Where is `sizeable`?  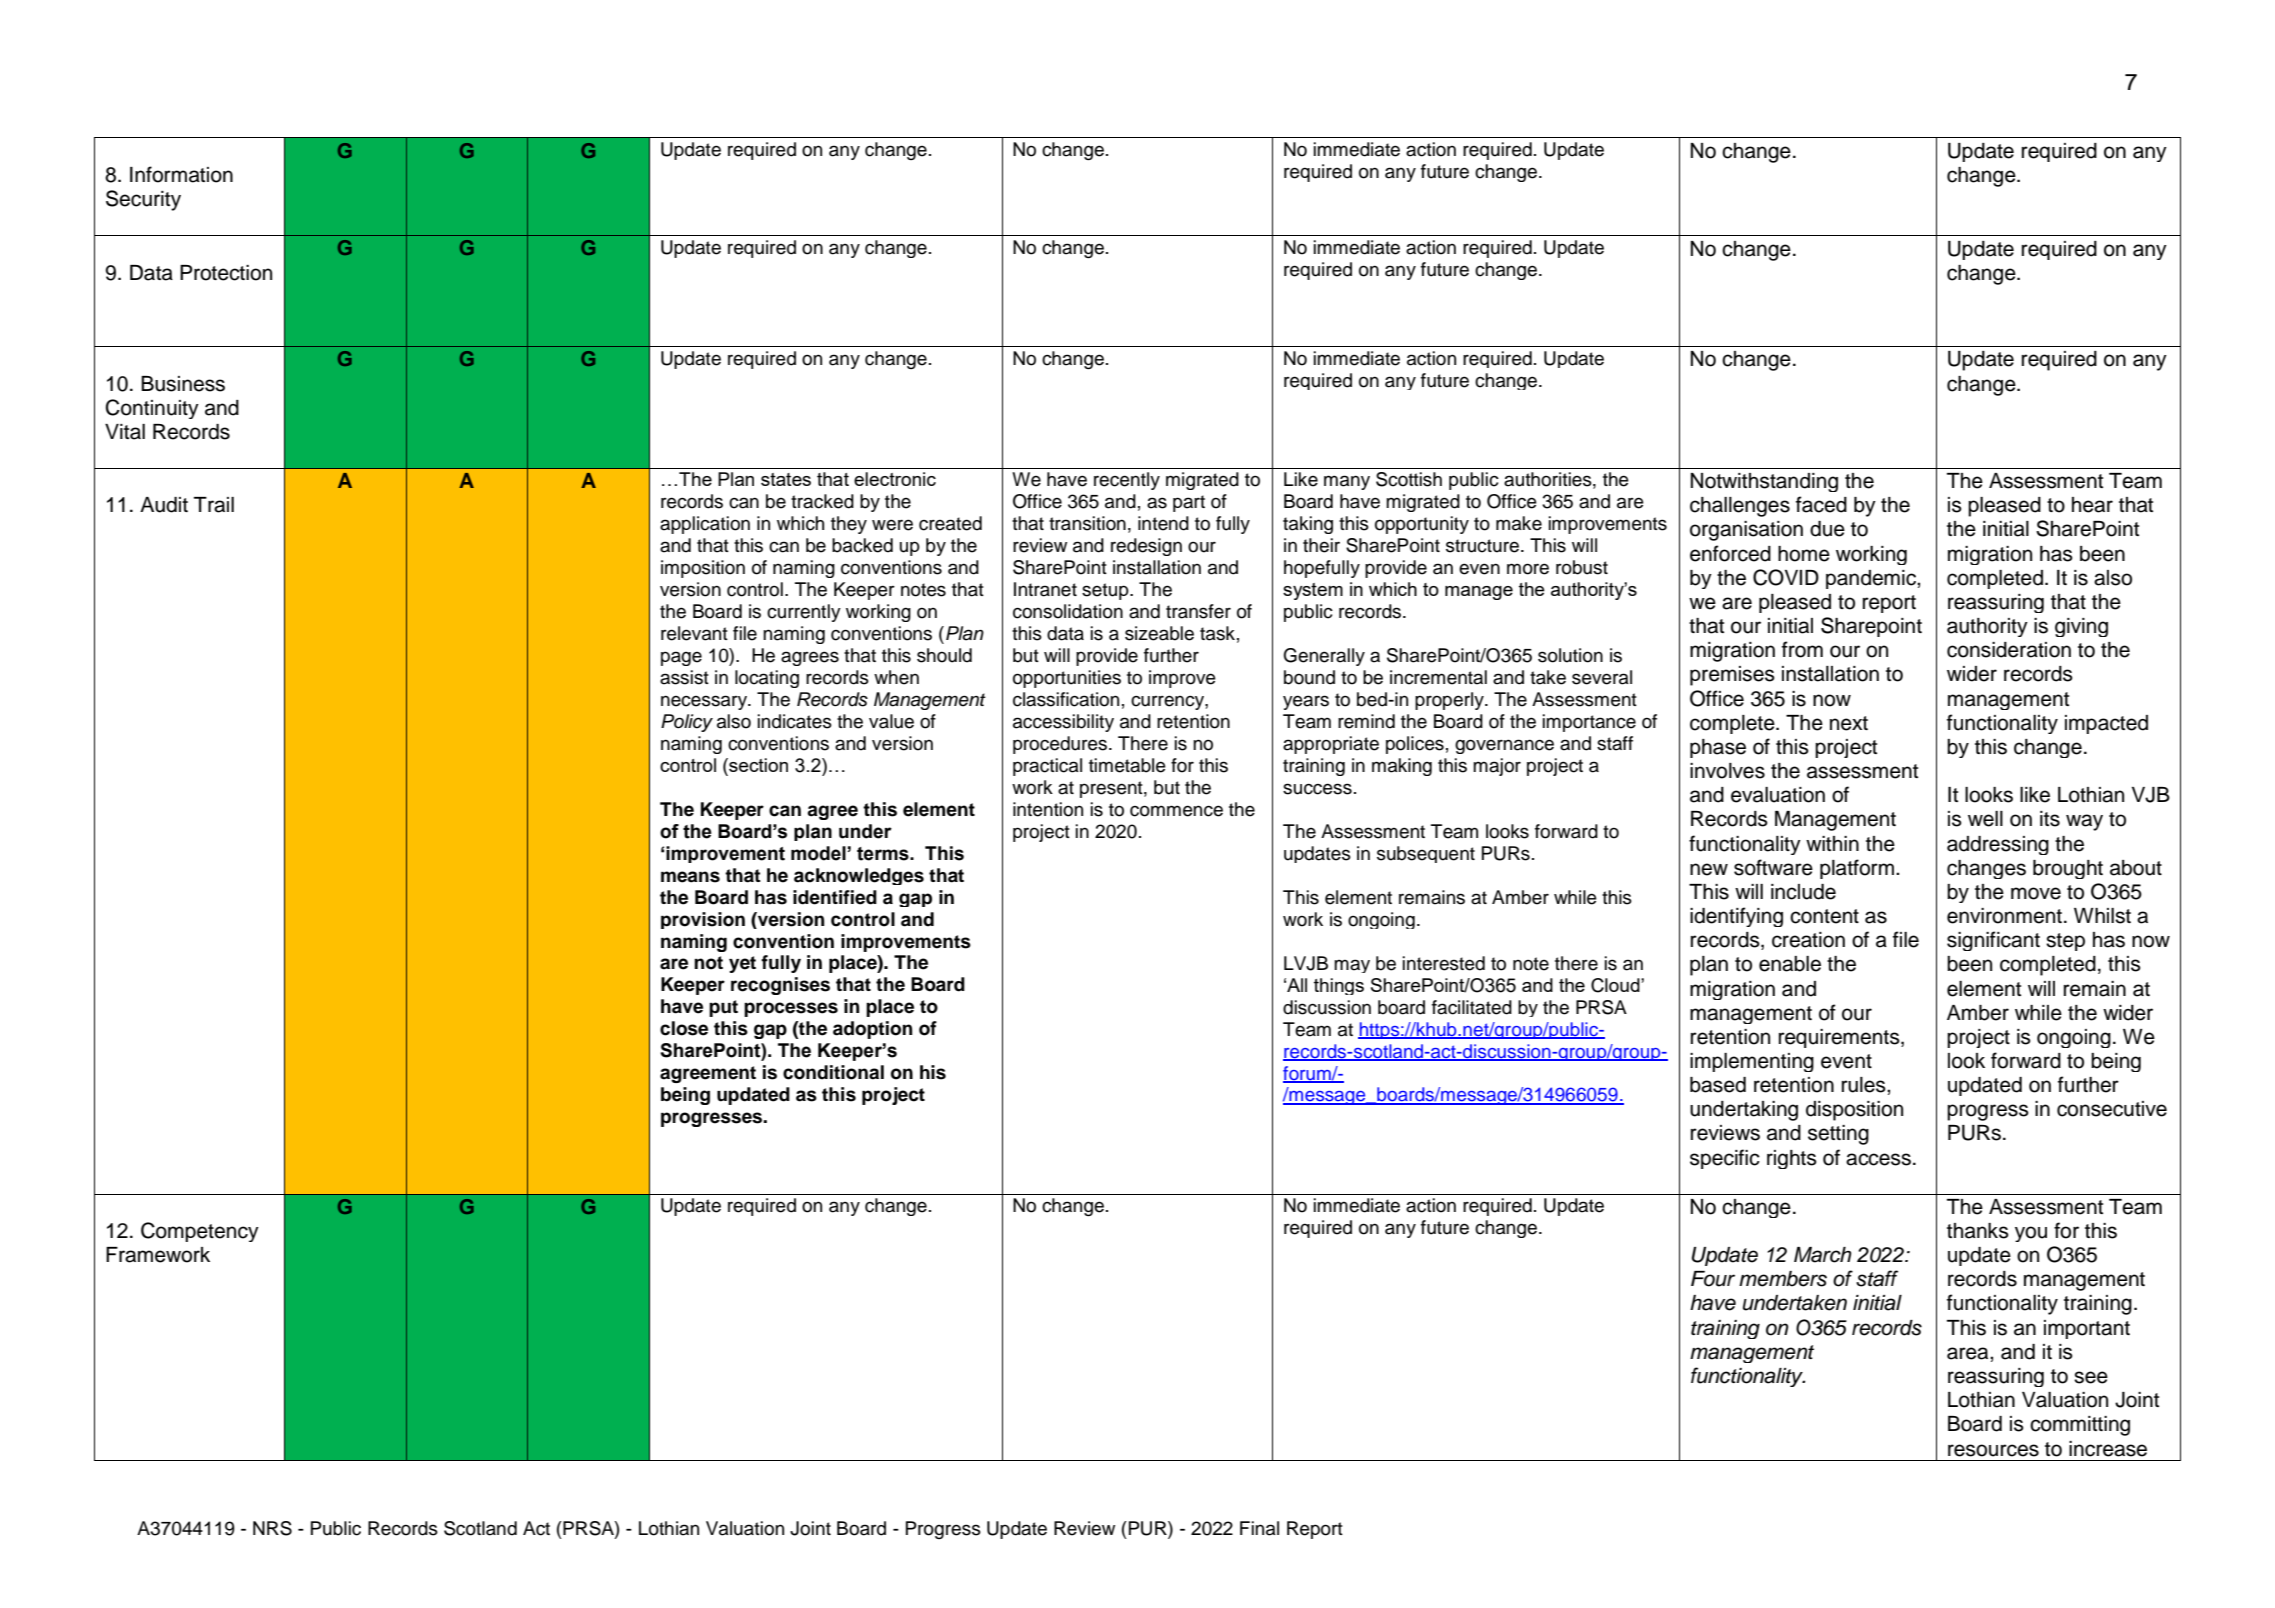 sizeable is located at coordinates (1159, 633).
